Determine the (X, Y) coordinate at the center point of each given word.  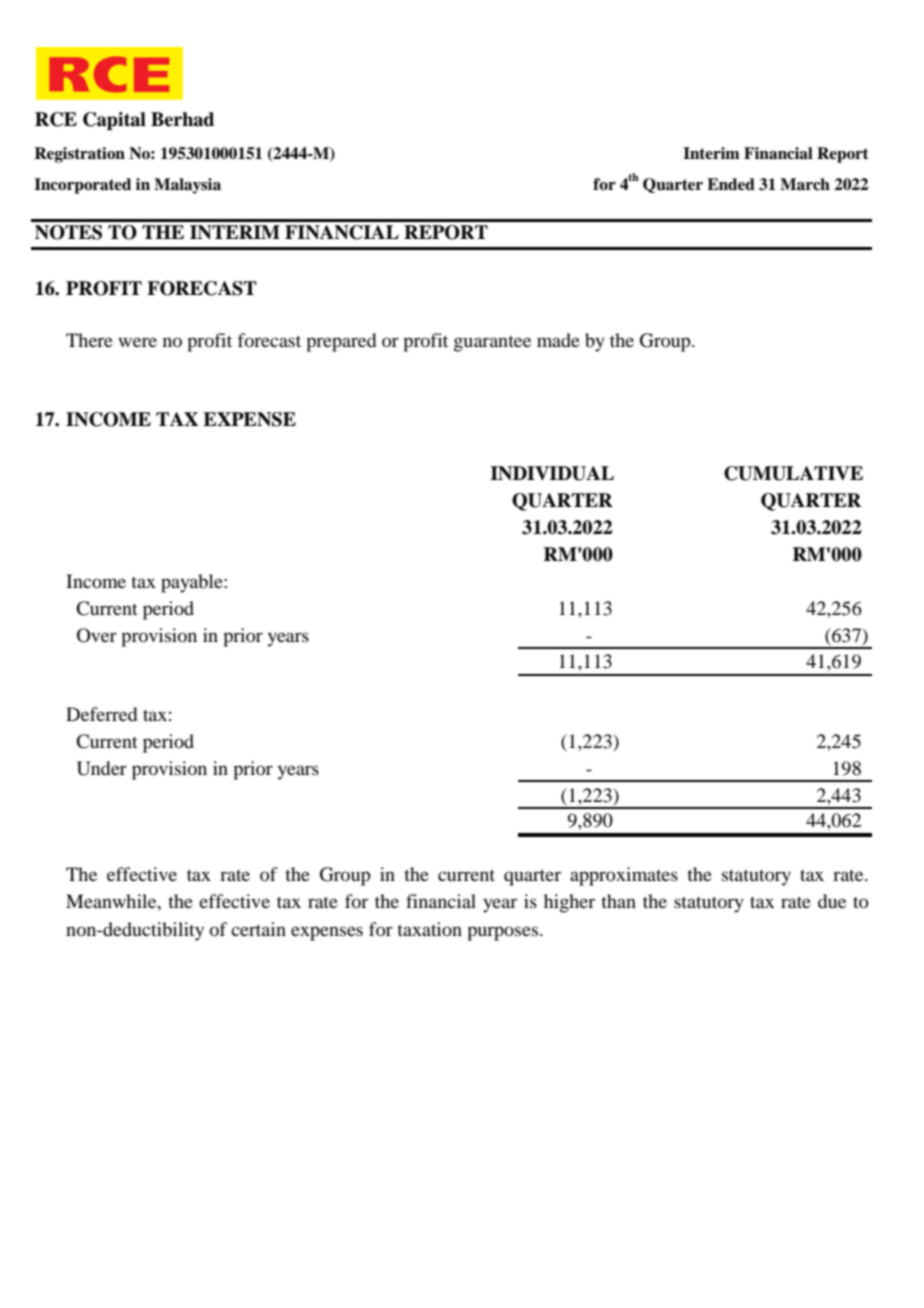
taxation (429, 929)
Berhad (182, 119)
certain (258, 929)
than (618, 901)
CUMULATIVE (793, 473)
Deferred (101, 714)
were (137, 342)
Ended (731, 184)
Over (97, 635)
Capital (114, 121)
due (832, 901)
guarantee (492, 344)
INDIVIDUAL (552, 473)
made (558, 340)
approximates (624, 876)
